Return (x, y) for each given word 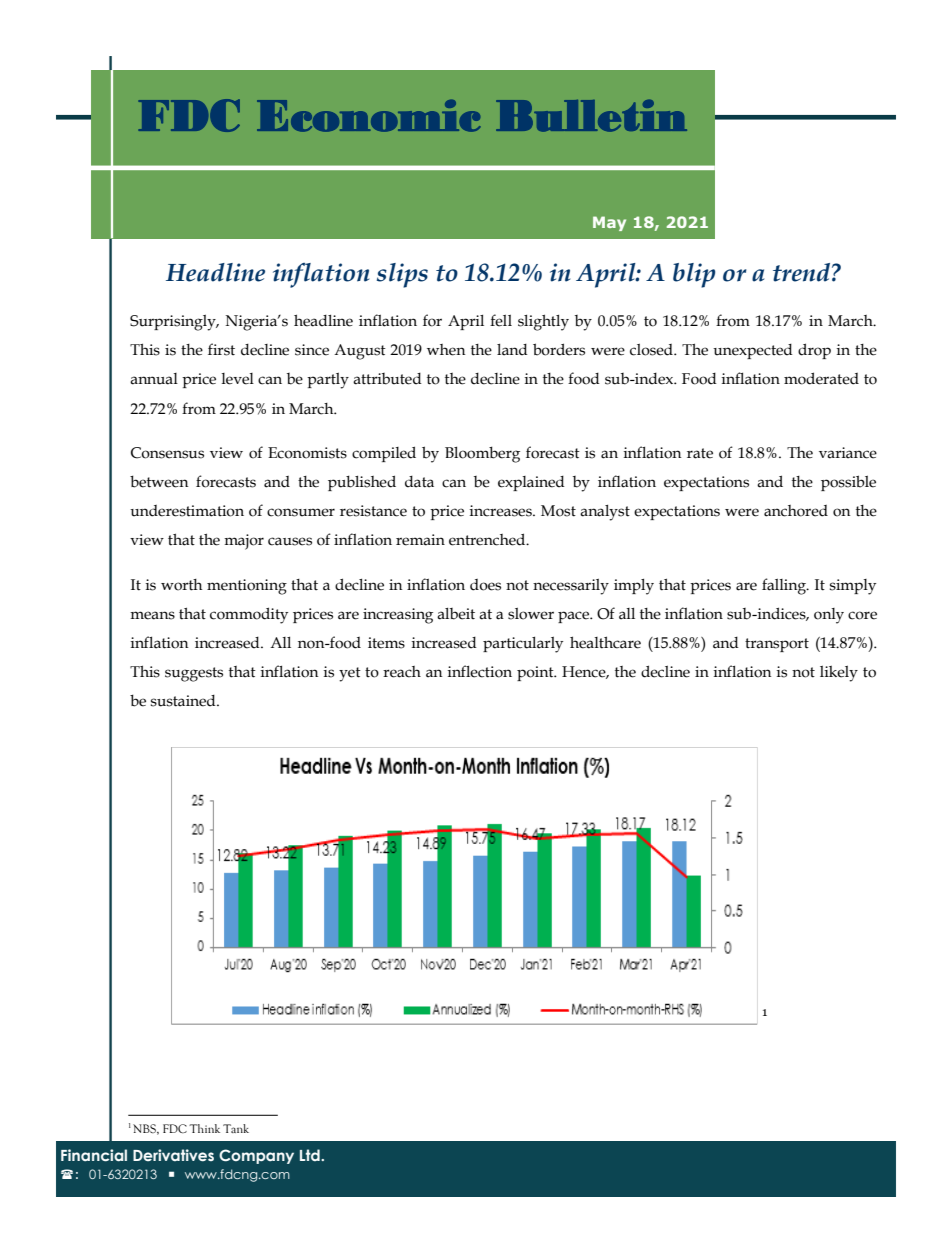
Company (256, 1156)
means (152, 615)
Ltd (311, 1155)
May (609, 223)
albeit (456, 614)
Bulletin (591, 116)
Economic (369, 116)
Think (204, 1128)
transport (777, 645)
